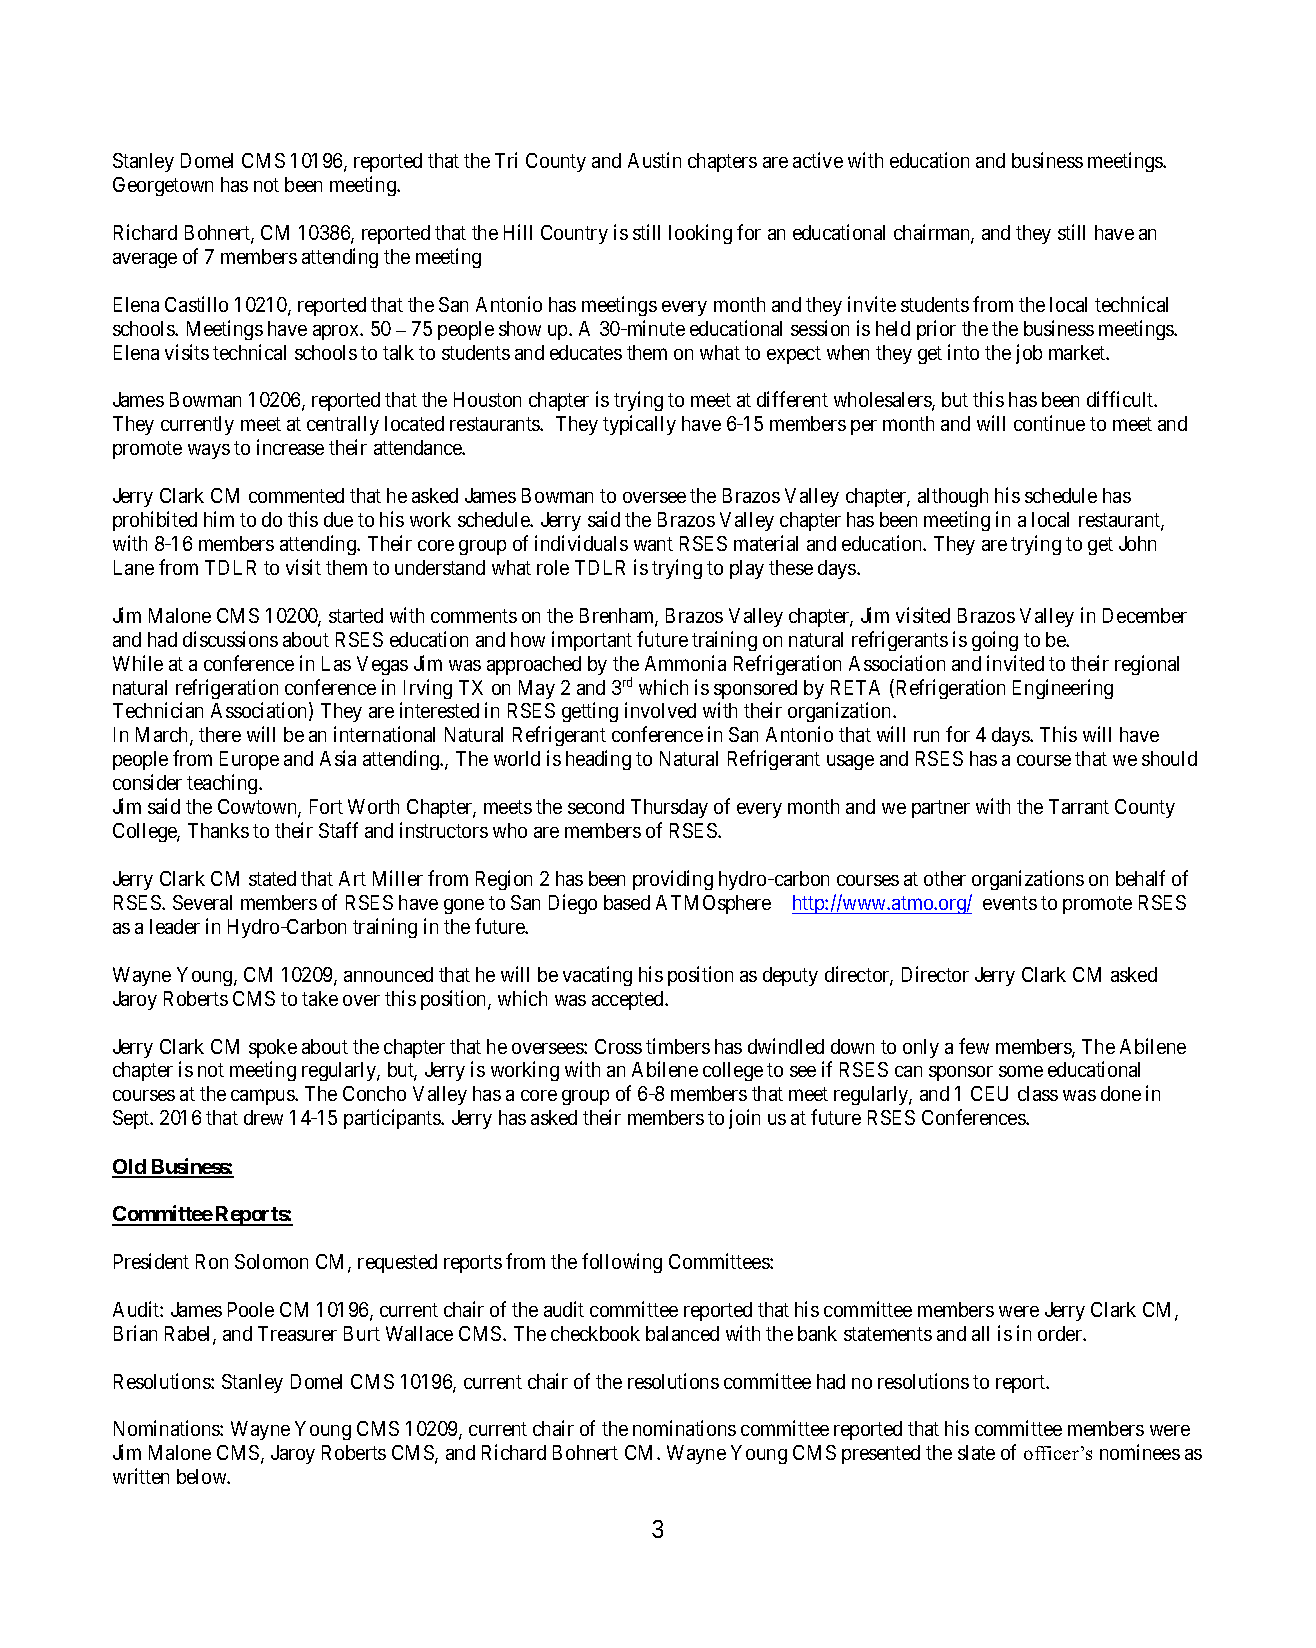  What do you see at coordinates (936, 330) in the screenshot?
I see `prior` at bounding box center [936, 330].
